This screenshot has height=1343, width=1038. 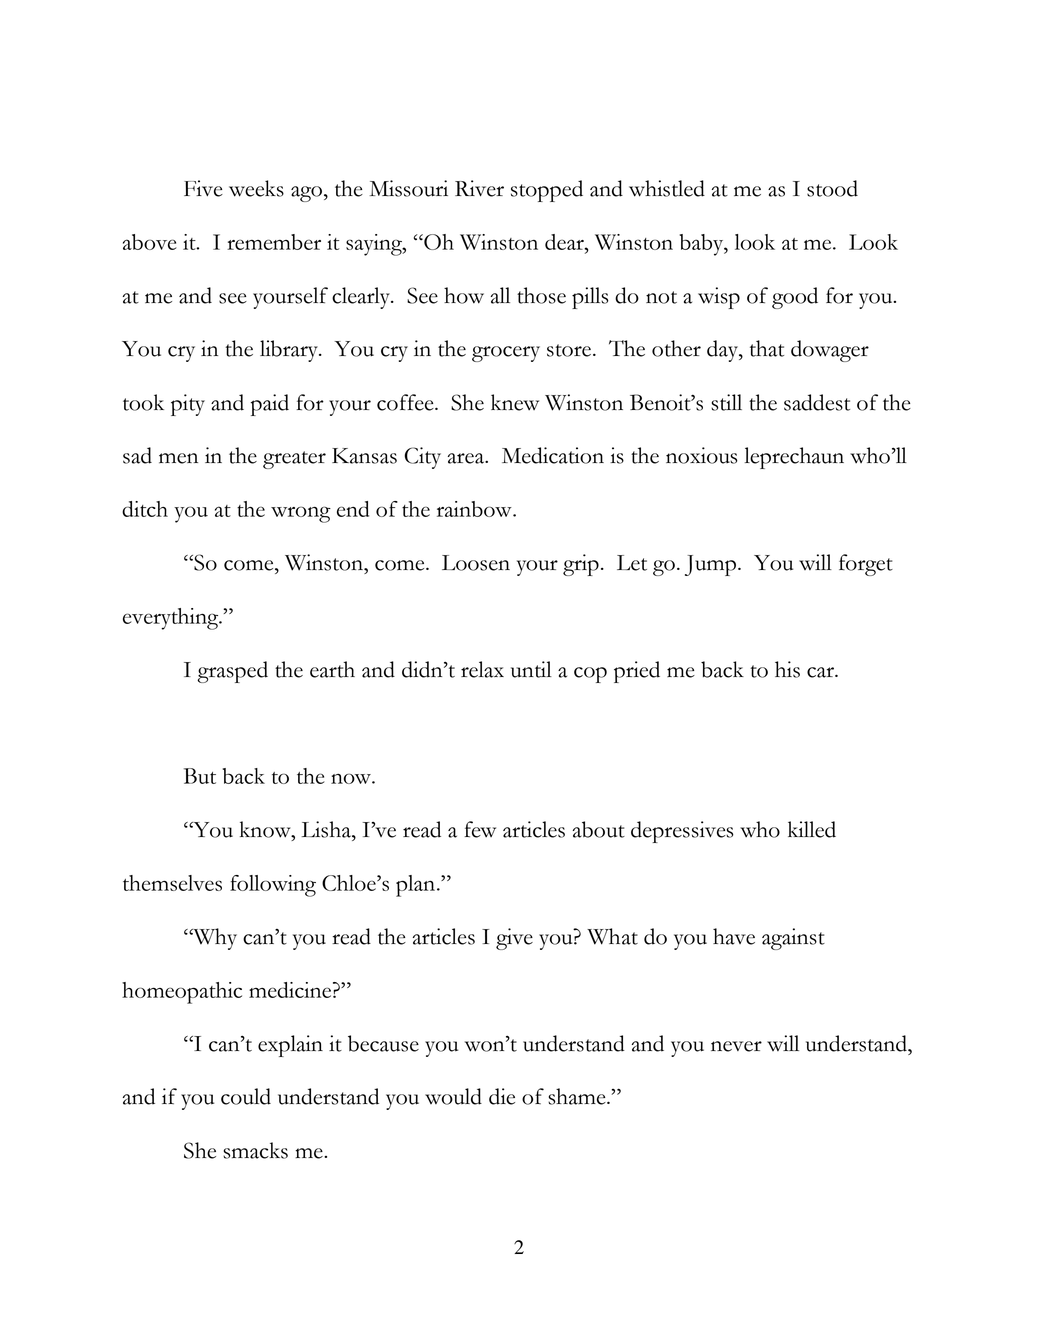 I want to click on relax, so click(x=482, y=669).
